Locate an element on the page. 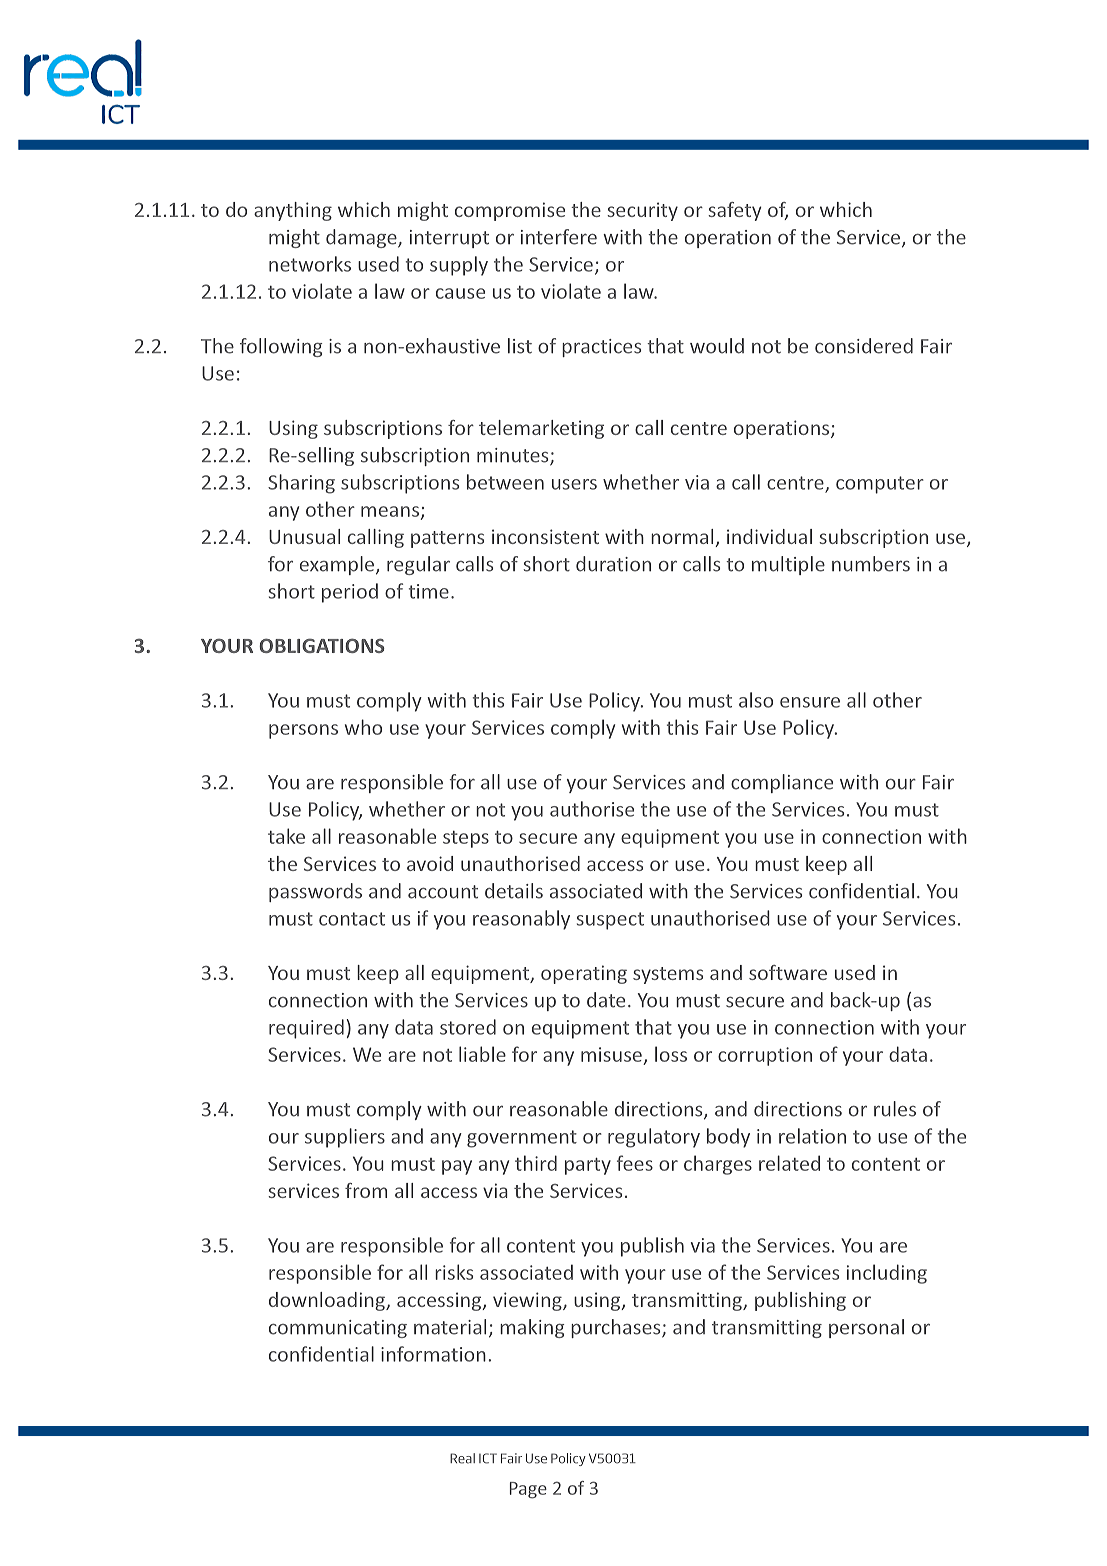 The image size is (1107, 1566). Real is located at coordinates (462, 1458).
